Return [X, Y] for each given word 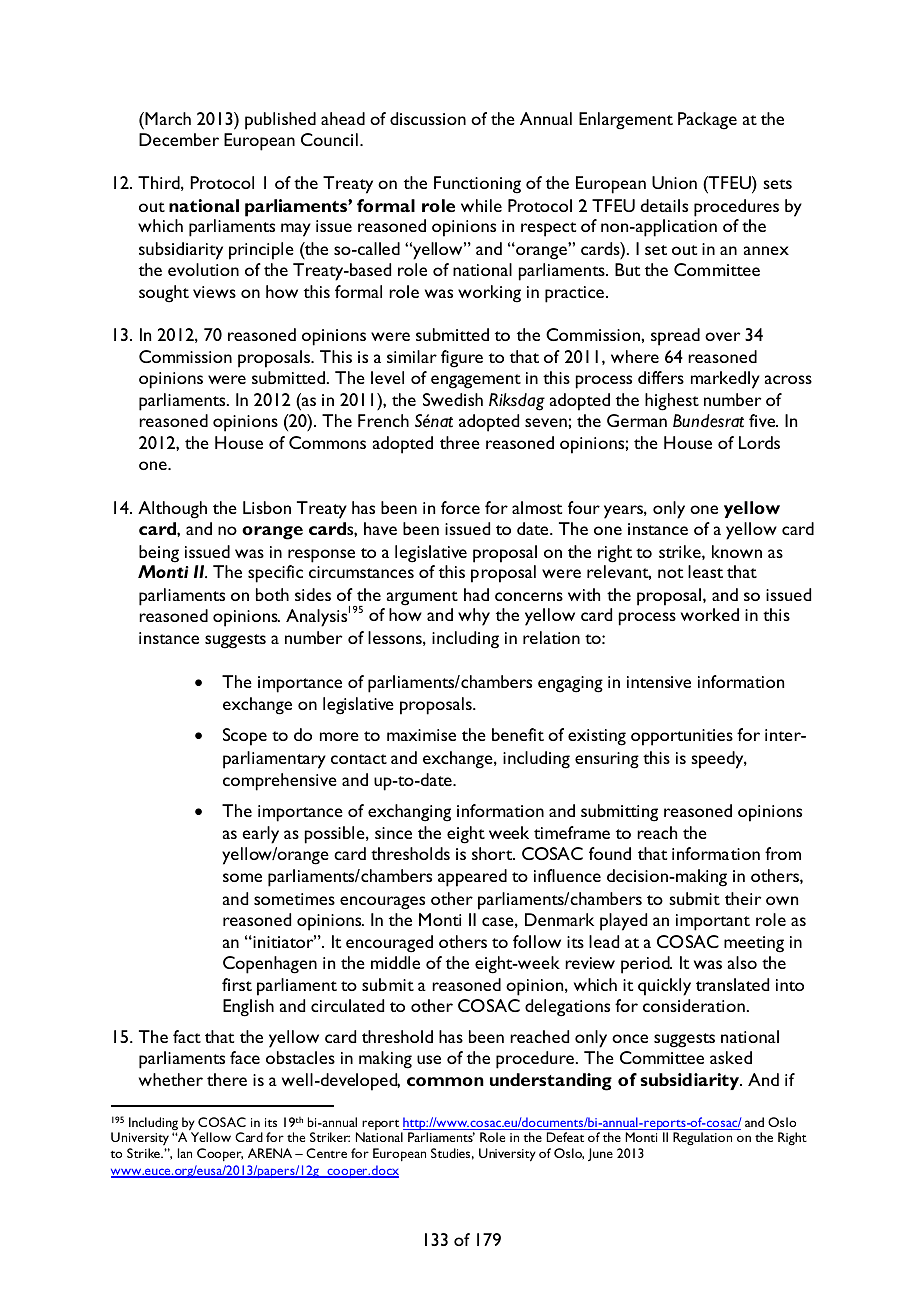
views [214, 292]
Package [707, 121]
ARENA [270, 1153]
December [179, 139]
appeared [472, 878]
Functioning [477, 185]
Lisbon [267, 507]
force [460, 507]
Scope [245, 737]
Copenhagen [270, 965]
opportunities [682, 737]
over [722, 336]
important [713, 922]
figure [462, 359]
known [737, 551]
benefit [518, 734]
